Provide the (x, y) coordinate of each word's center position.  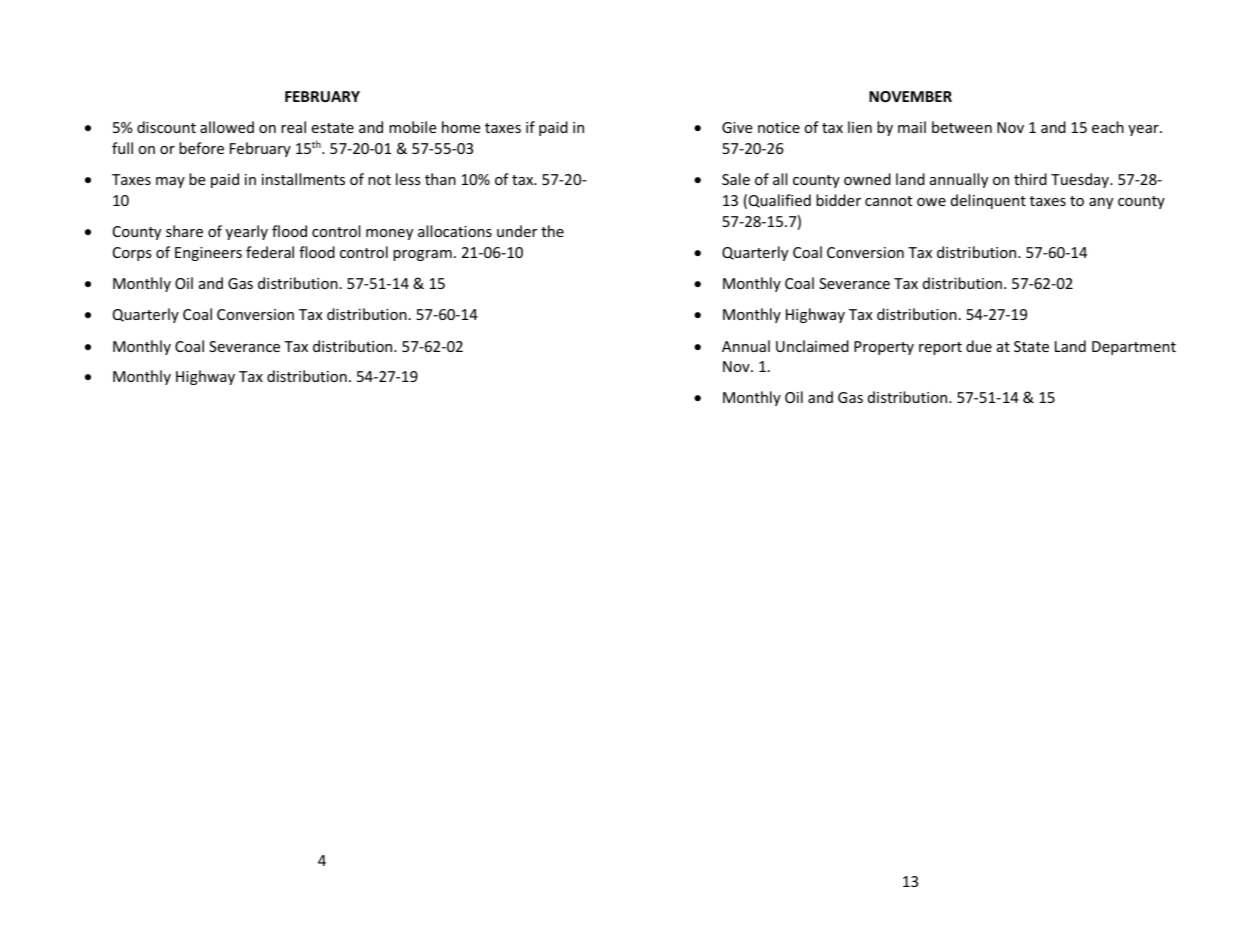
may (170, 182)
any (1101, 203)
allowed (227, 127)
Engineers (208, 254)
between (962, 127)
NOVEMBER (910, 96)
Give (737, 127)
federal (270, 252)
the (552, 231)
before (201, 148)
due (979, 346)
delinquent (988, 201)
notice (779, 127)
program (422, 255)
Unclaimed (812, 346)
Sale (736, 179)
